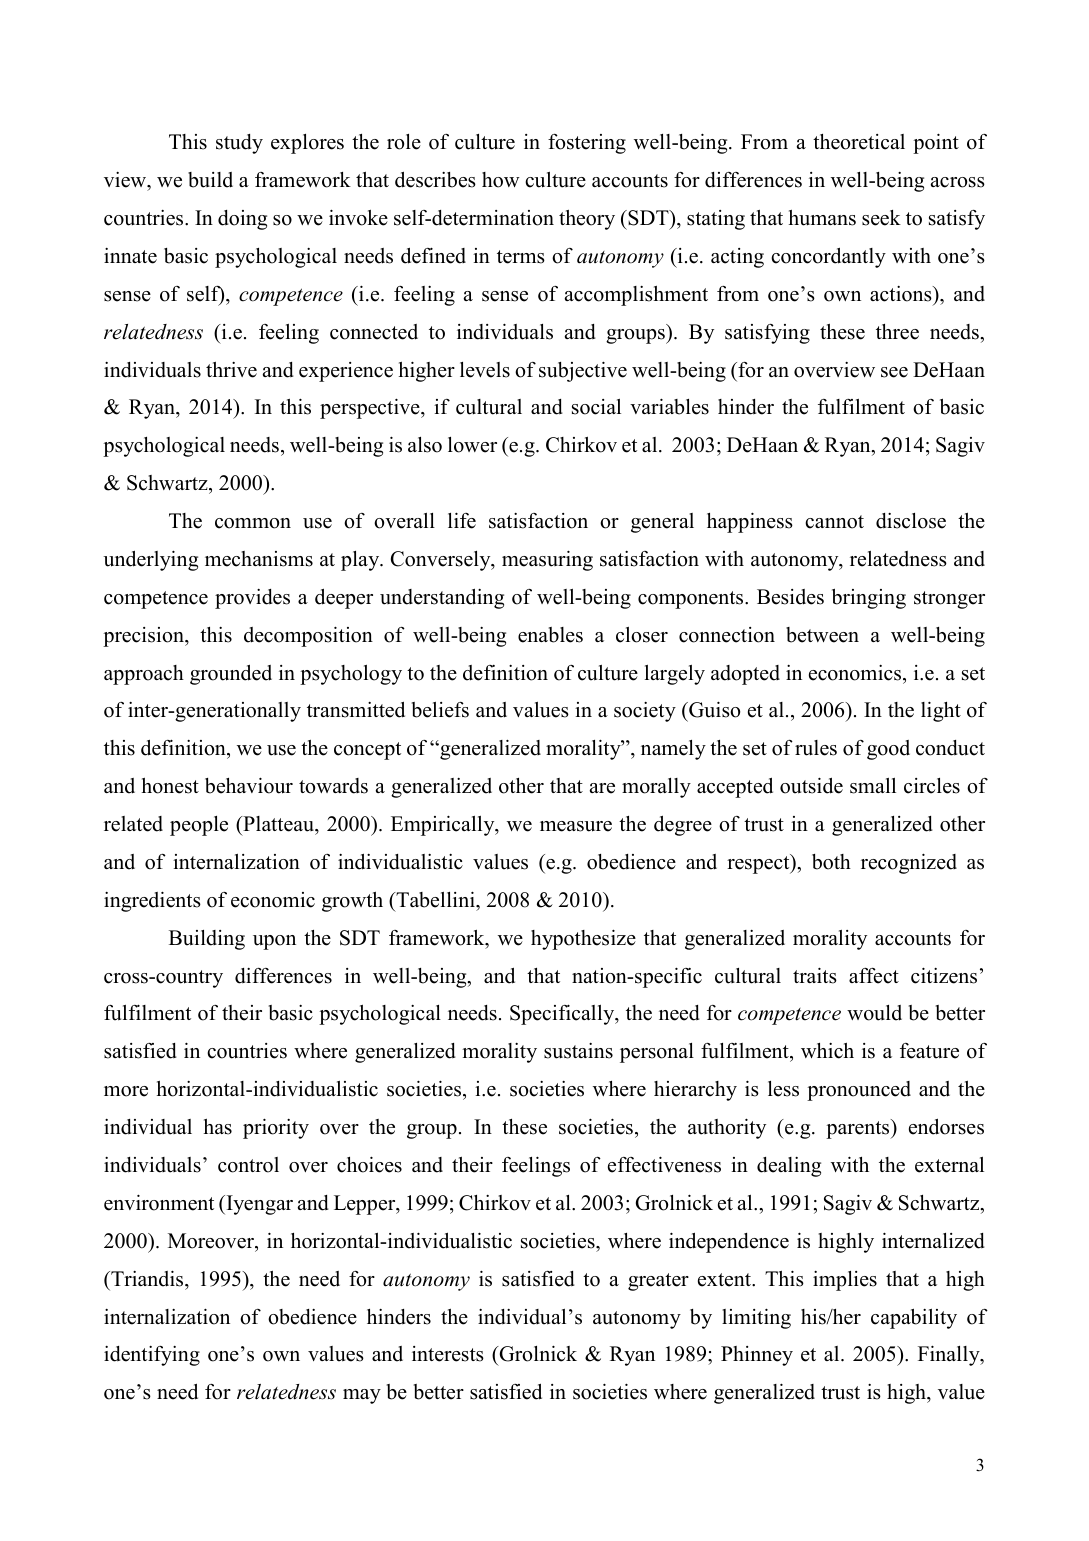  Describe the element at coordinates (859, 142) in the document. I see `theoretical` at that location.
